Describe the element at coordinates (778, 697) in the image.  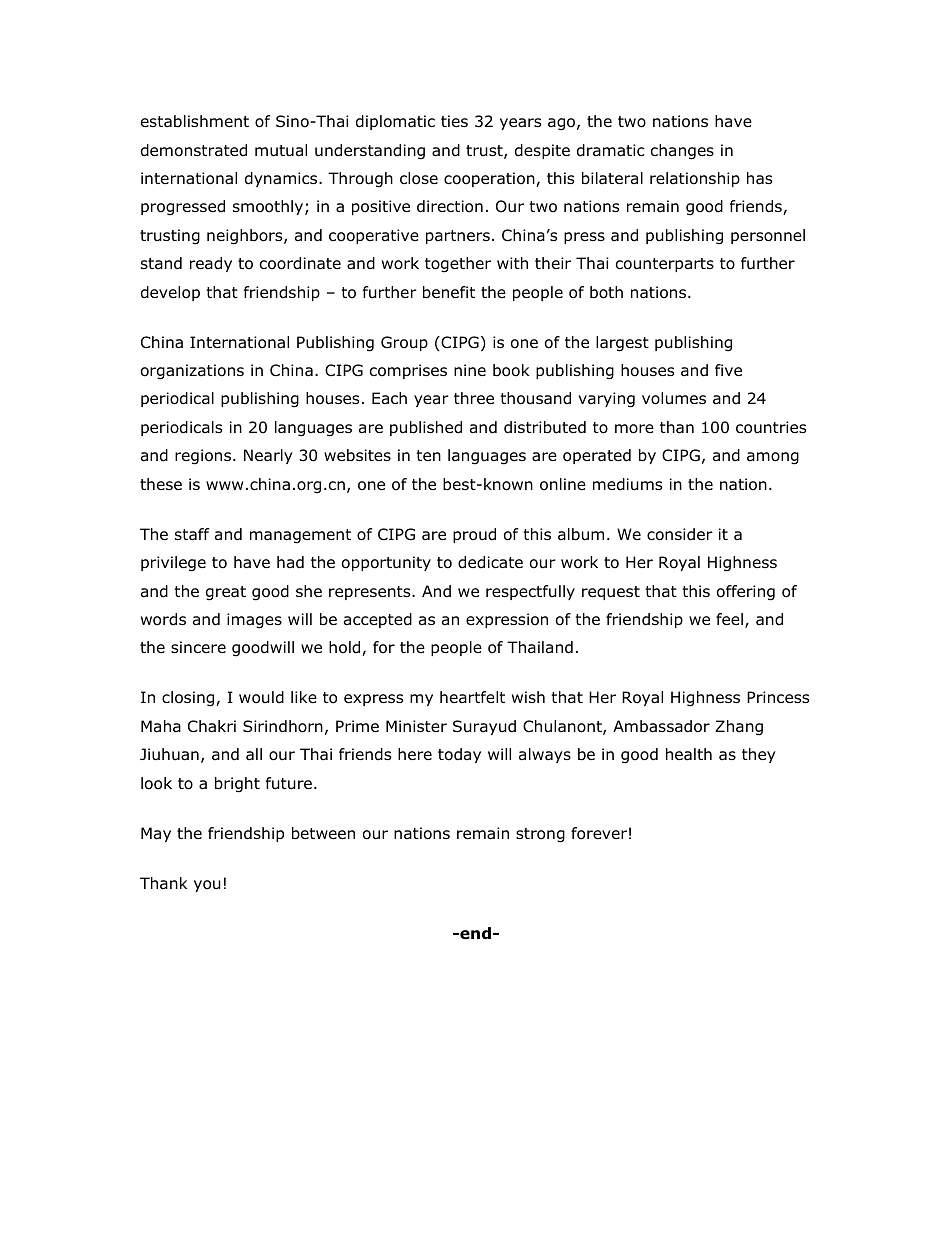
I see `Princess` at that location.
